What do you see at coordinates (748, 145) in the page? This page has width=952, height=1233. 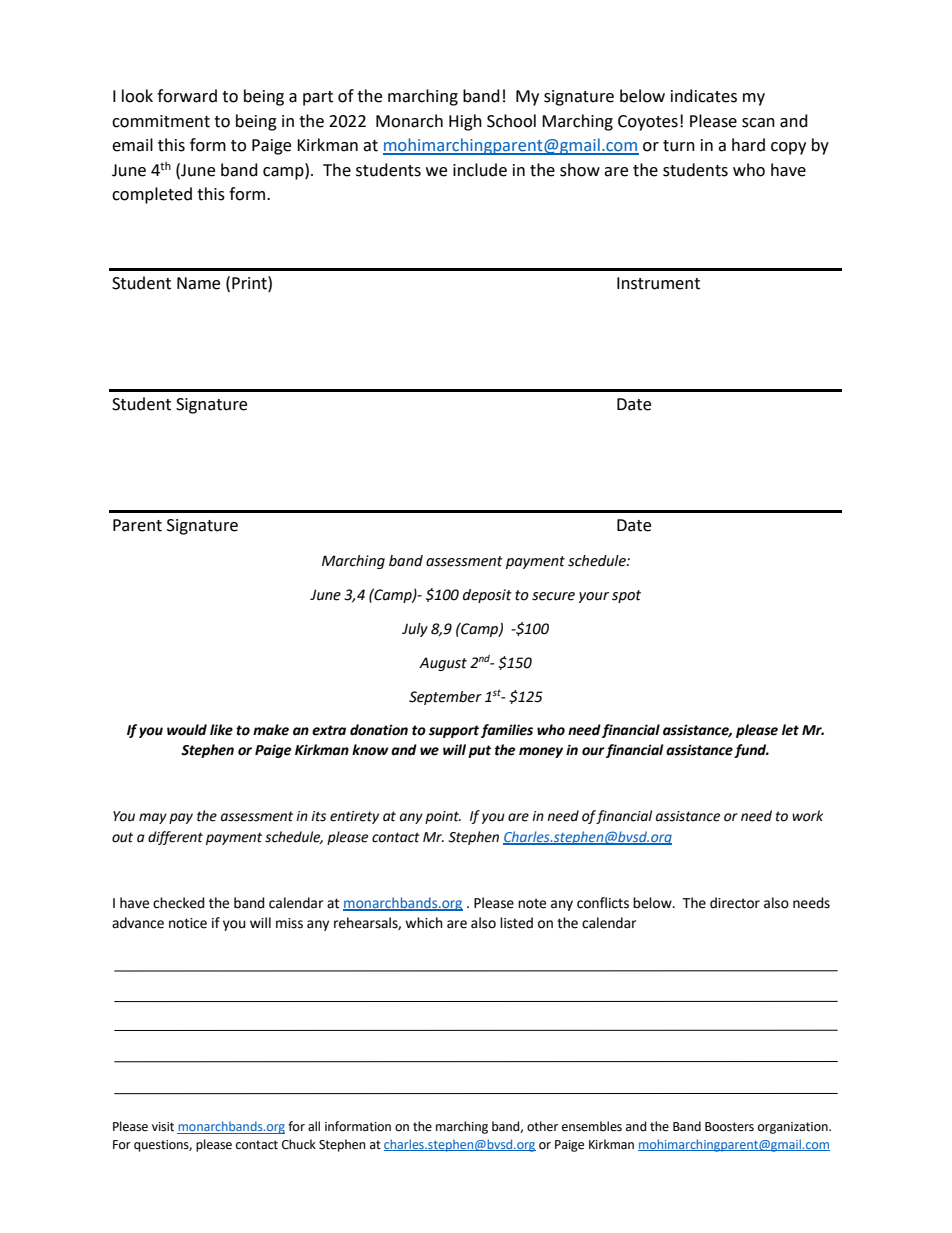 I see `hard` at bounding box center [748, 145].
